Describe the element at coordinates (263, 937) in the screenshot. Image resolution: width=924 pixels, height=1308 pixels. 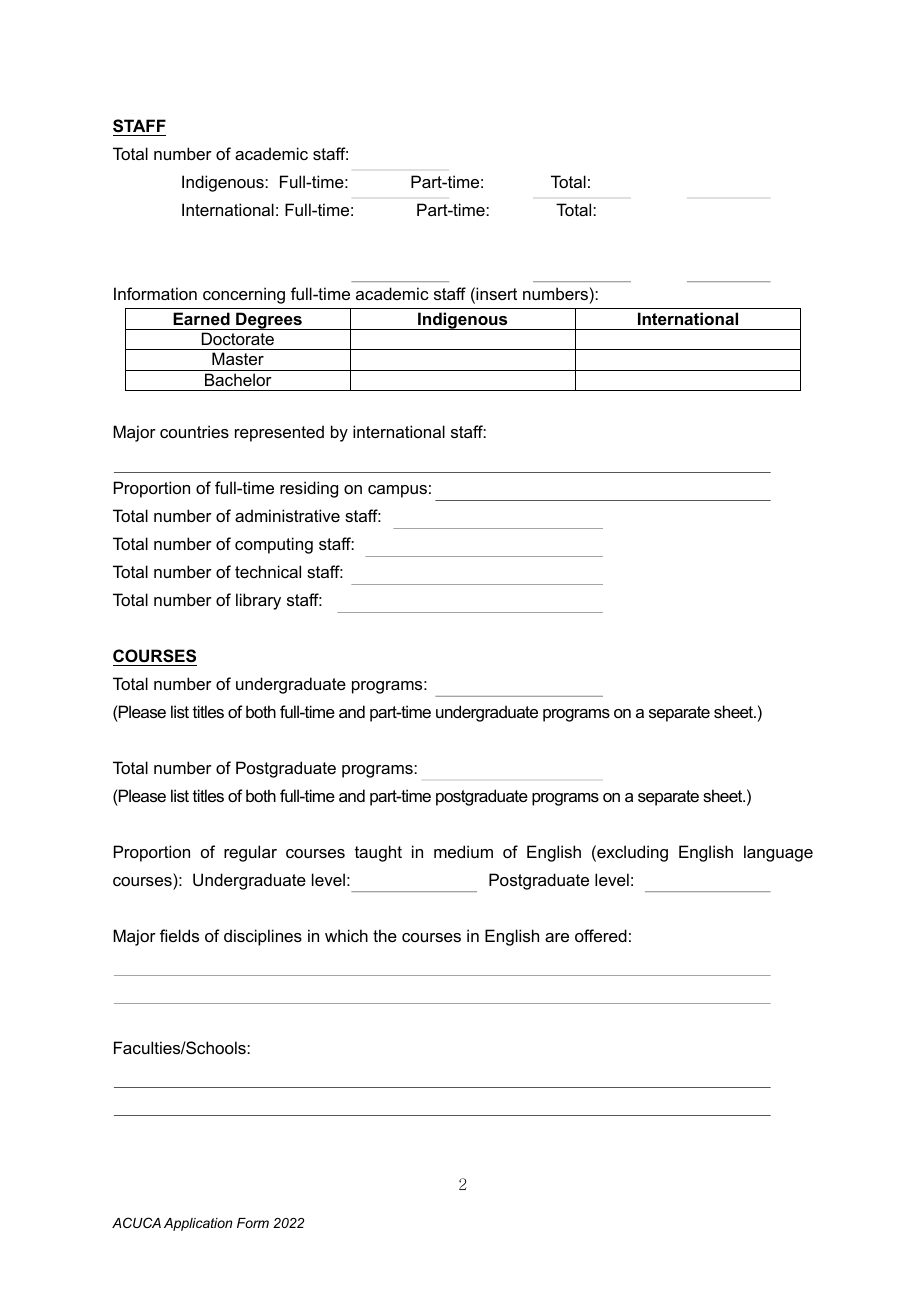
I see `disciplines` at that location.
